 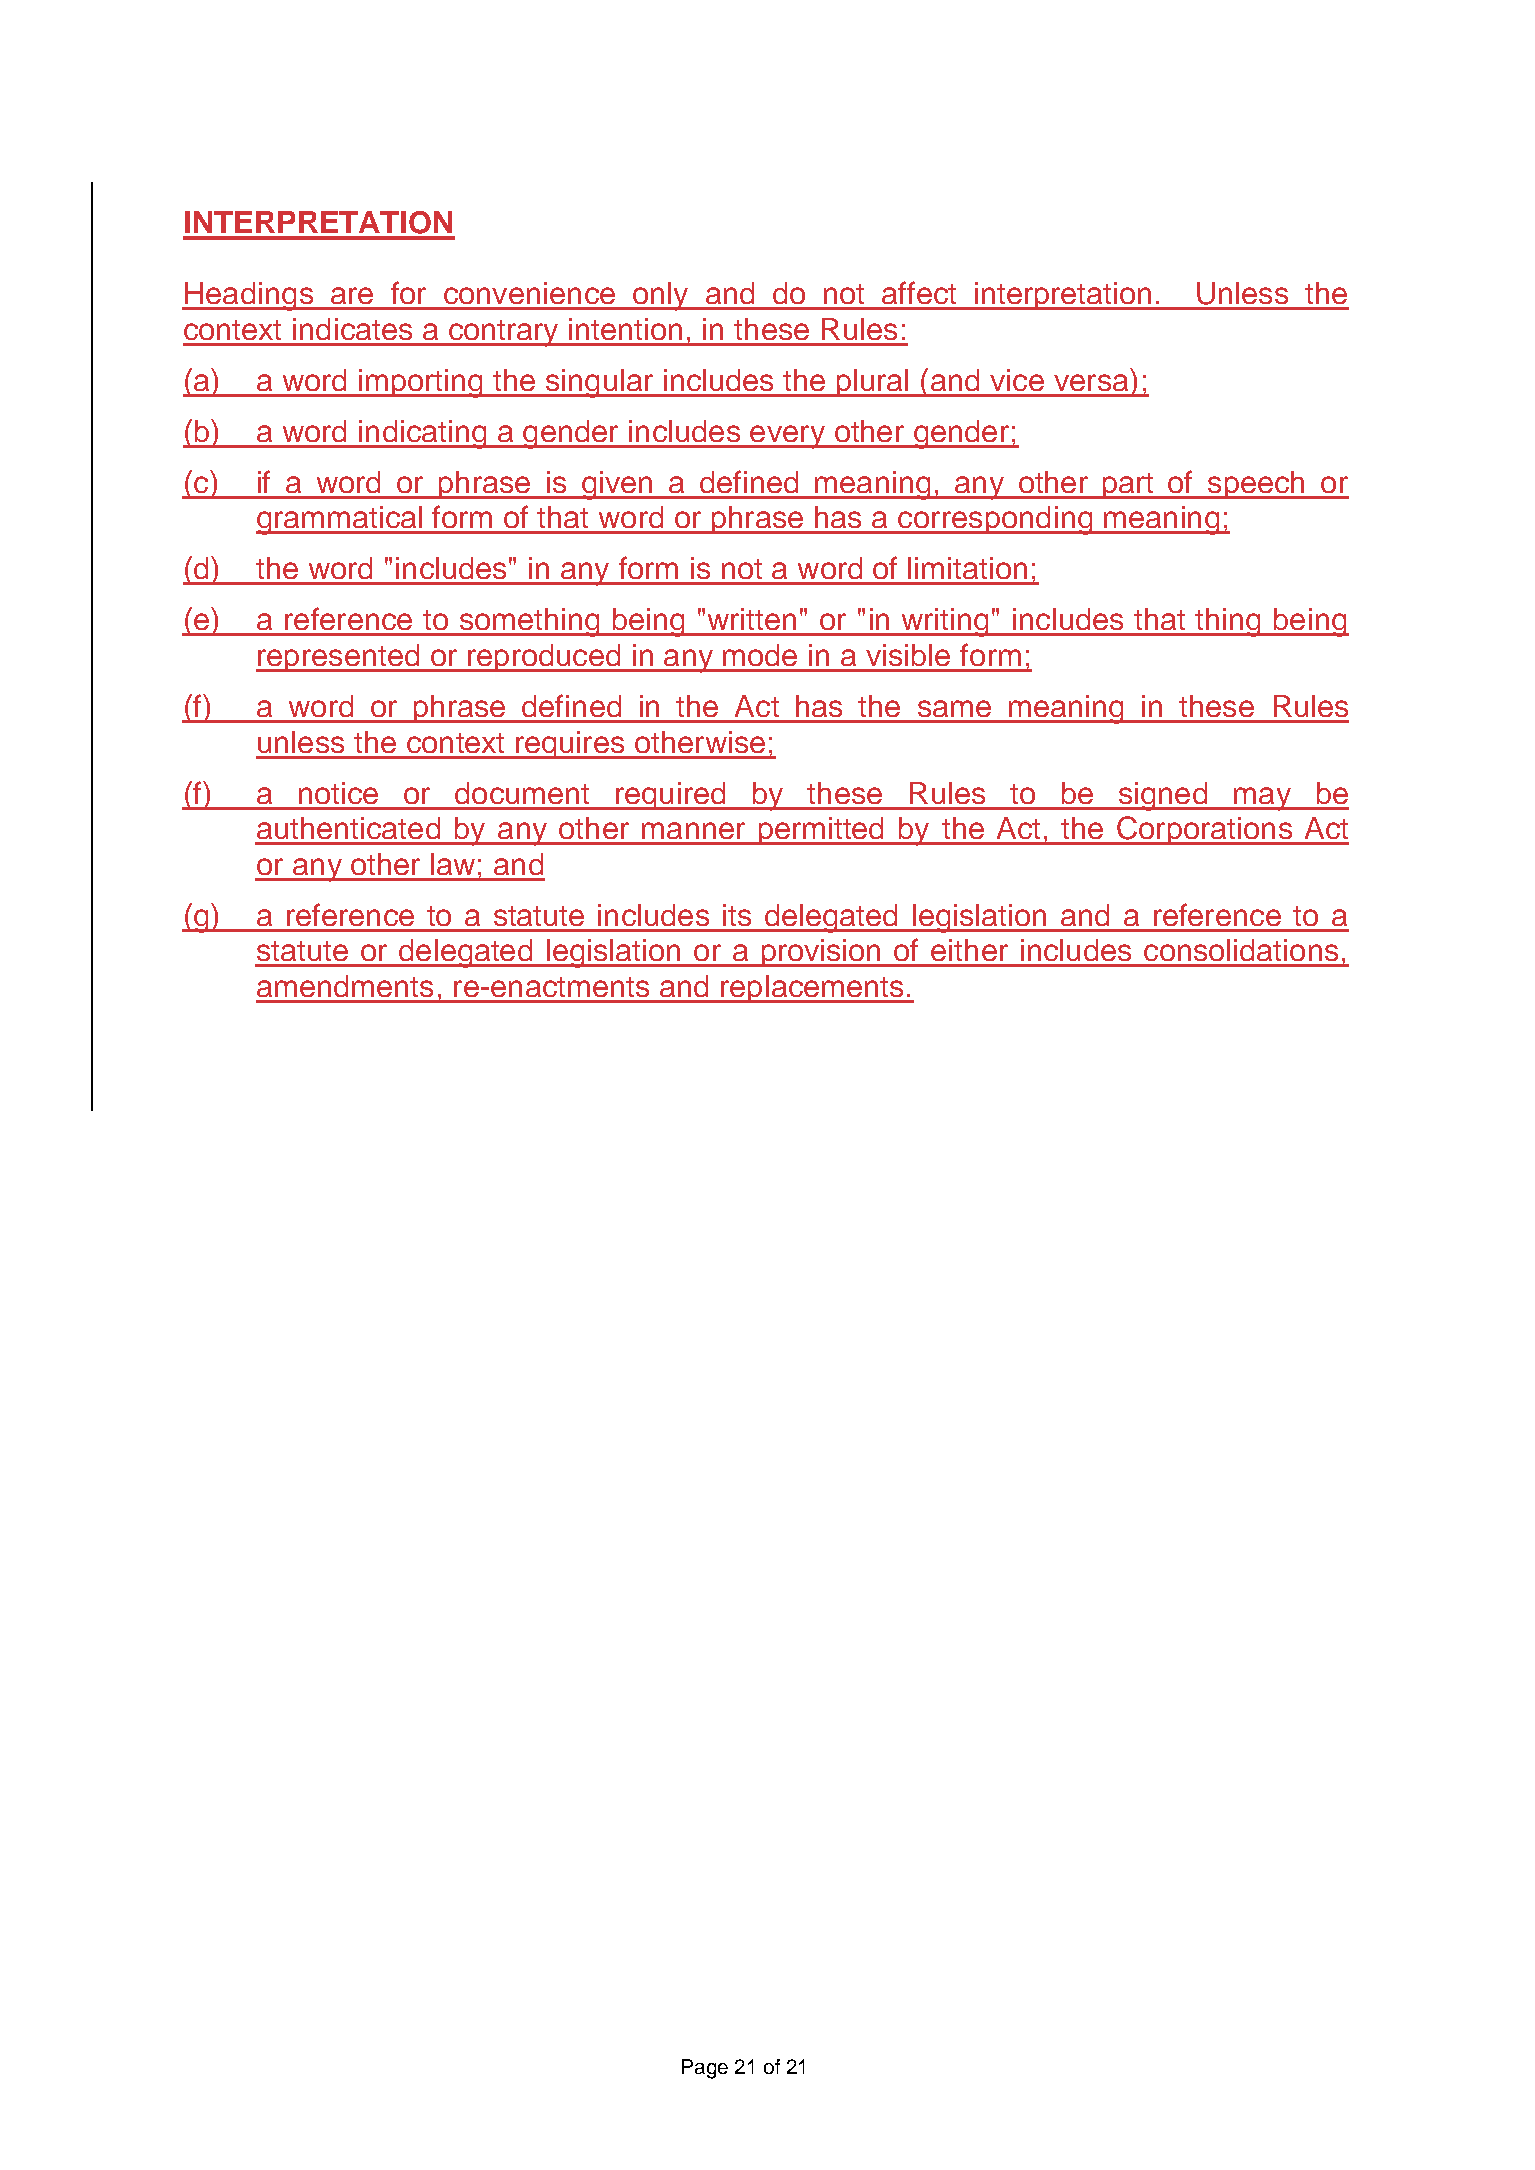 What do you see at coordinates (671, 796) in the screenshot?
I see `required` at bounding box center [671, 796].
